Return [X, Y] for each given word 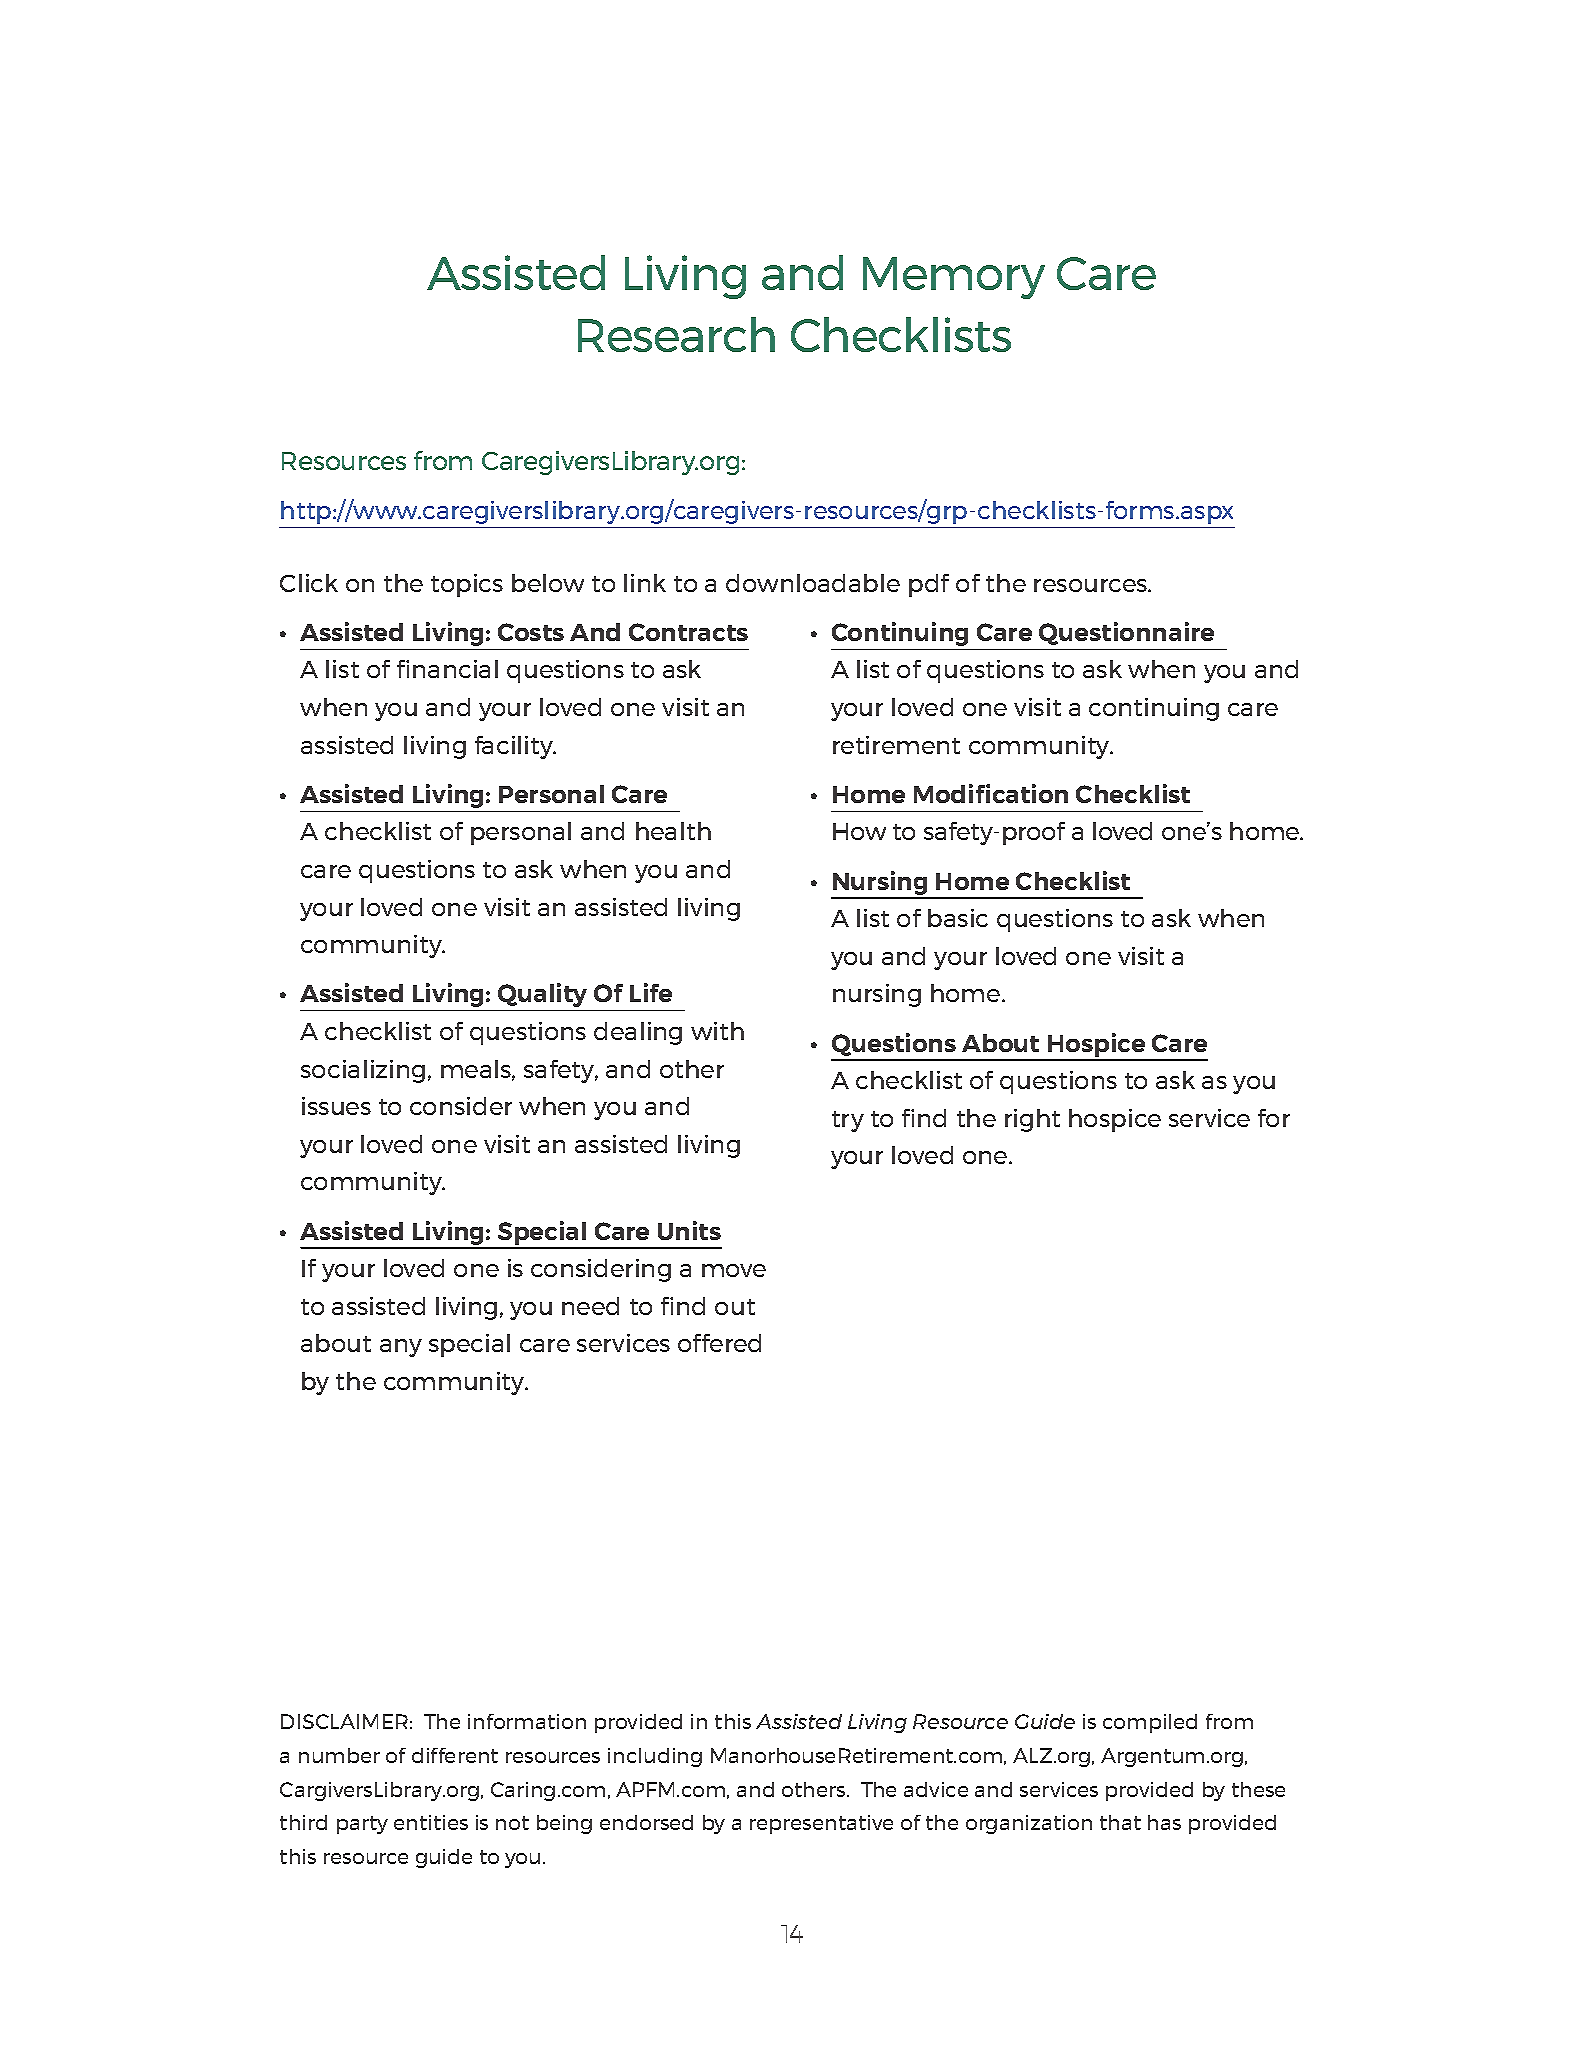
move [734, 1270]
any [401, 1348]
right [1032, 1120]
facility [515, 747]
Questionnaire [1126, 633]
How [859, 831]
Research [676, 334]
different [455, 1755]
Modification [991, 793]
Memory [954, 278]
